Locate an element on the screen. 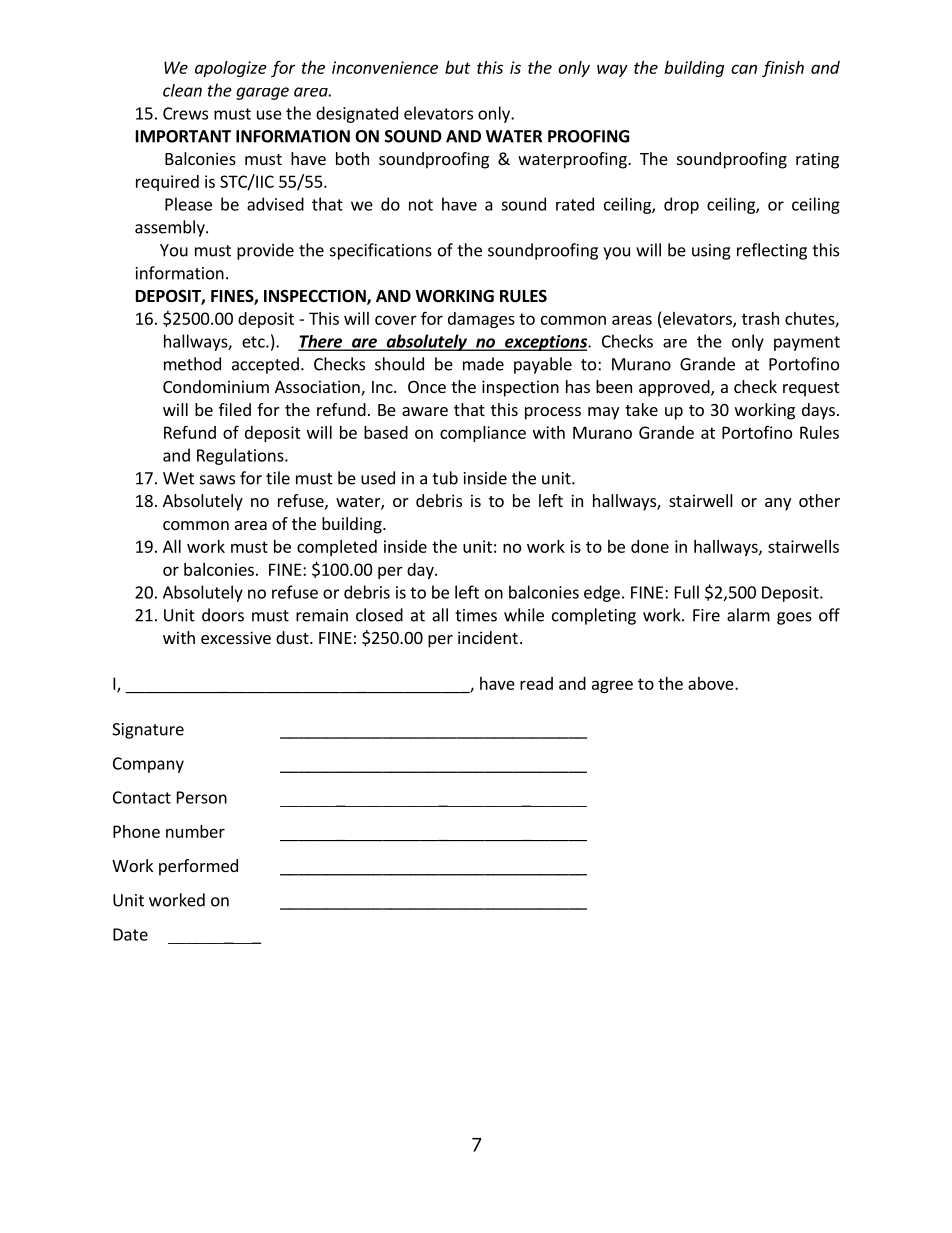 The height and width of the screenshot is (1233, 952). read is located at coordinates (536, 683).
